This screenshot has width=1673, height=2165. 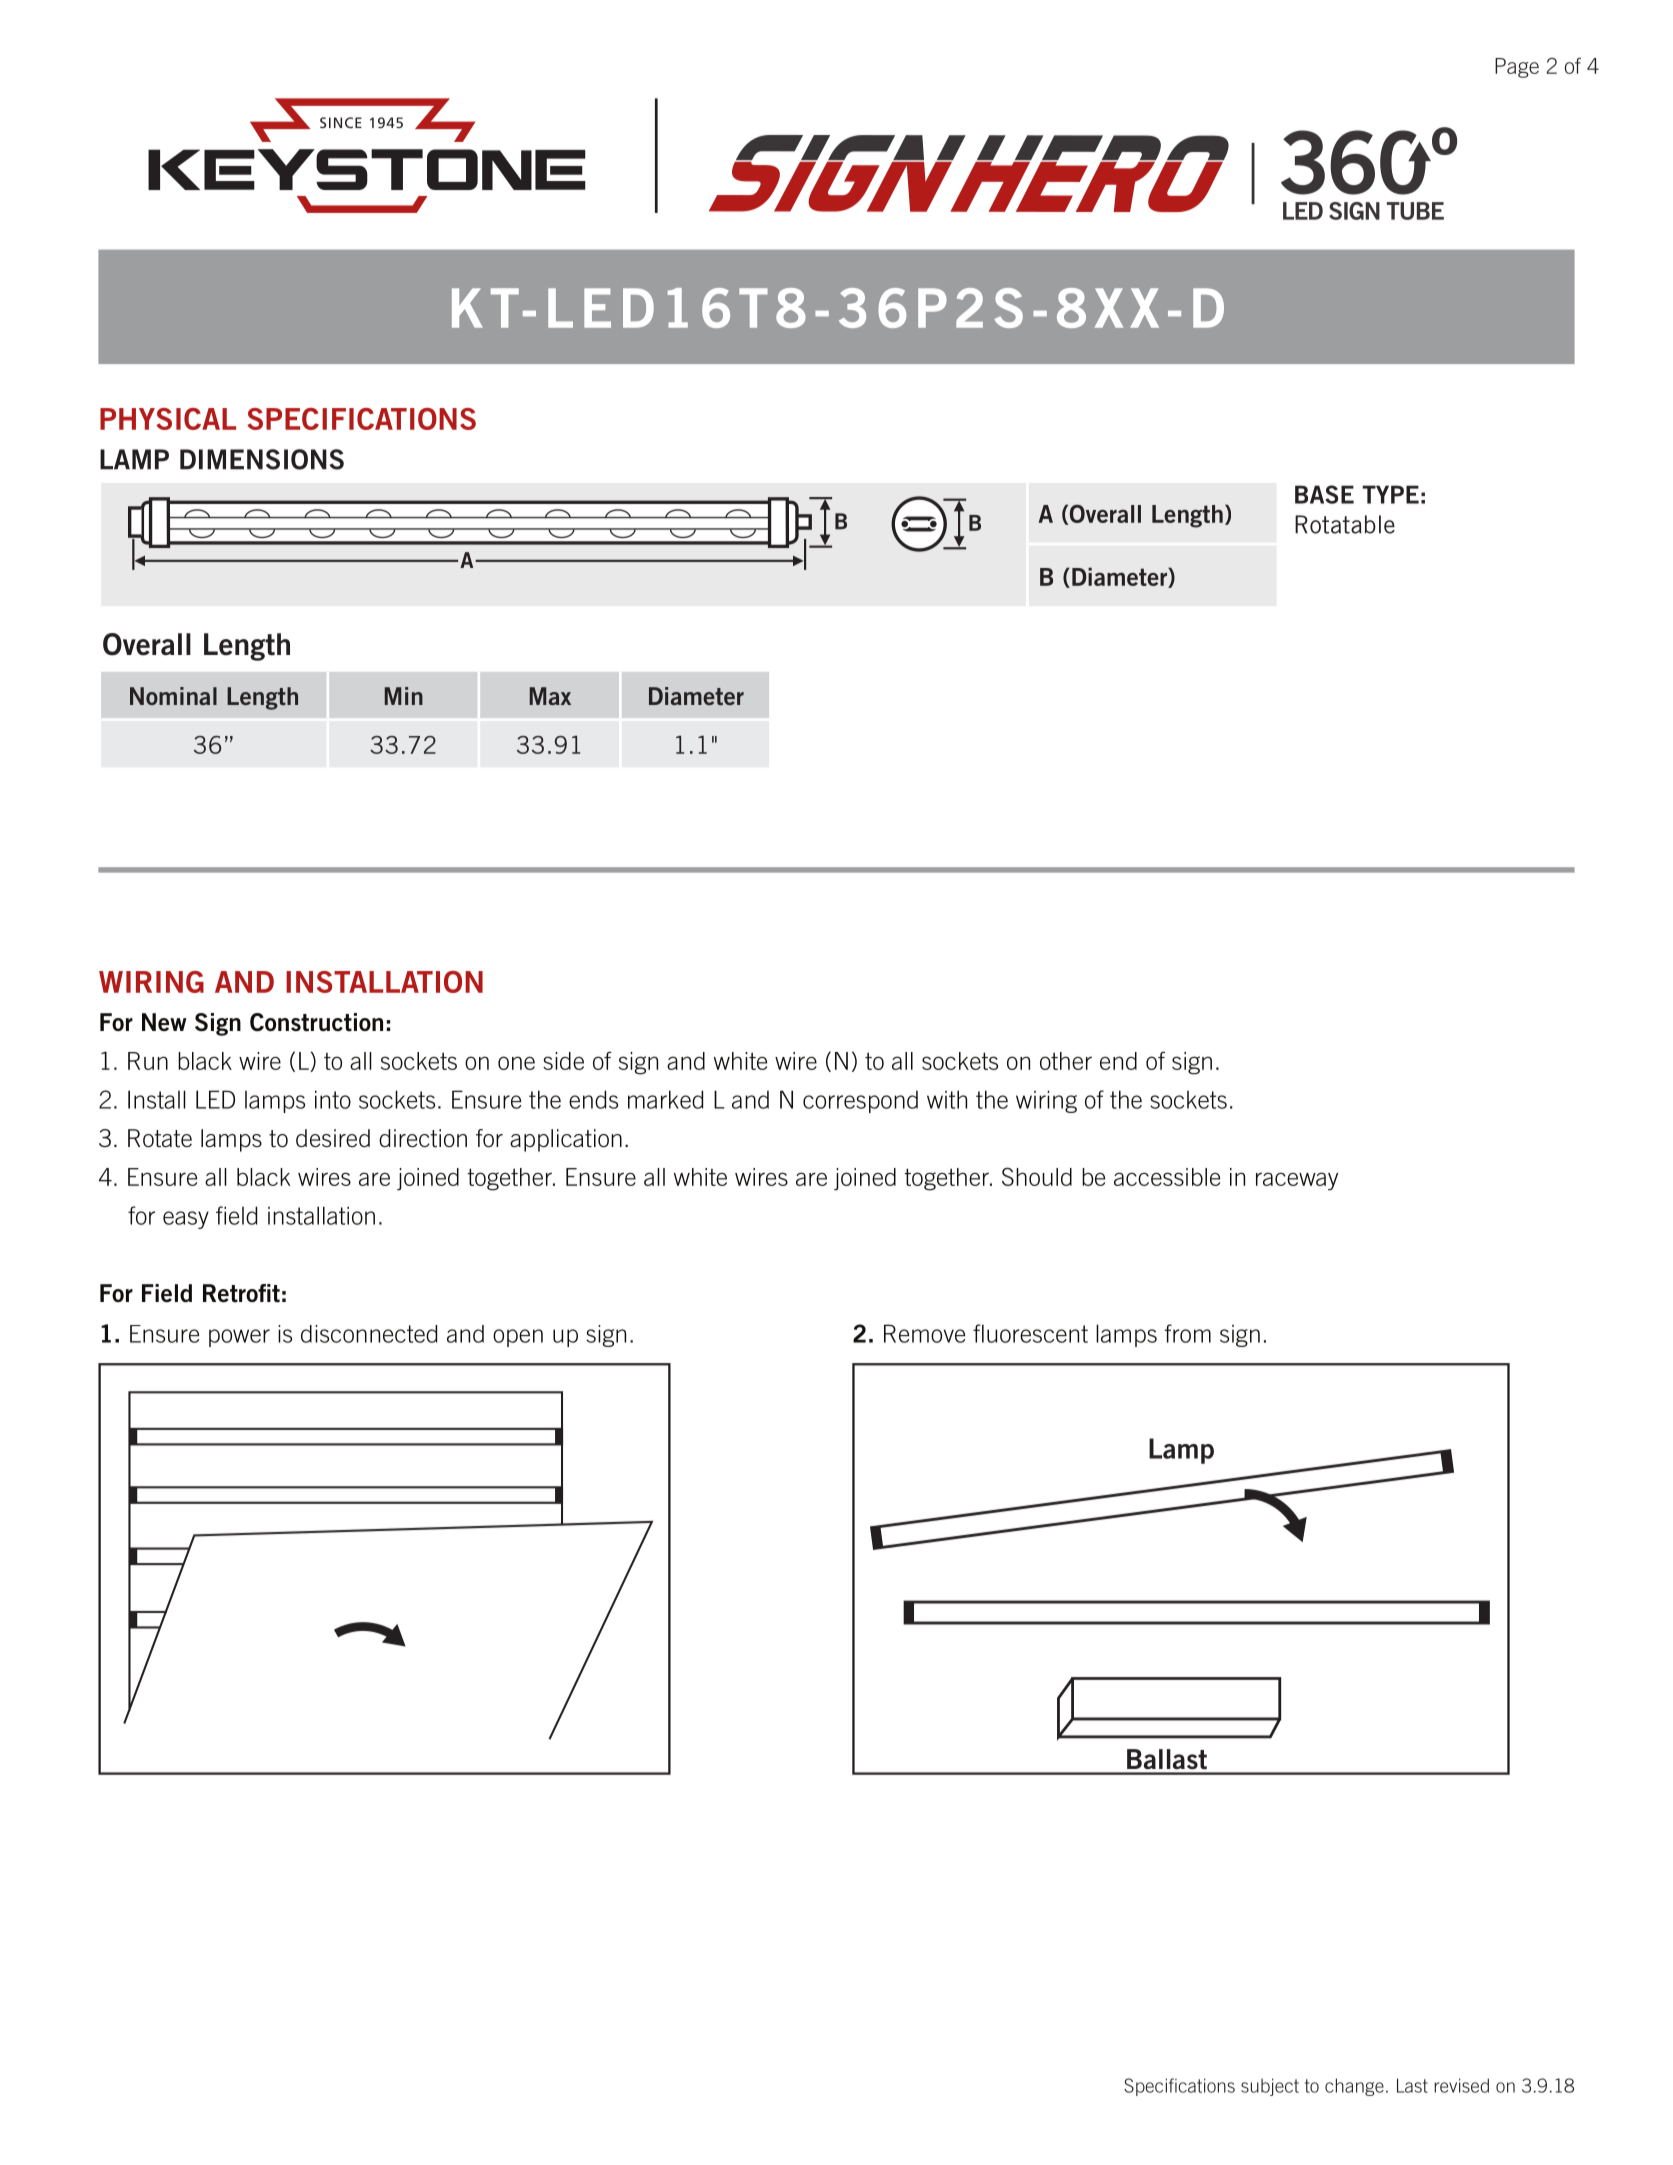 What do you see at coordinates (1270, 2087) in the screenshot?
I see `subject` at bounding box center [1270, 2087].
